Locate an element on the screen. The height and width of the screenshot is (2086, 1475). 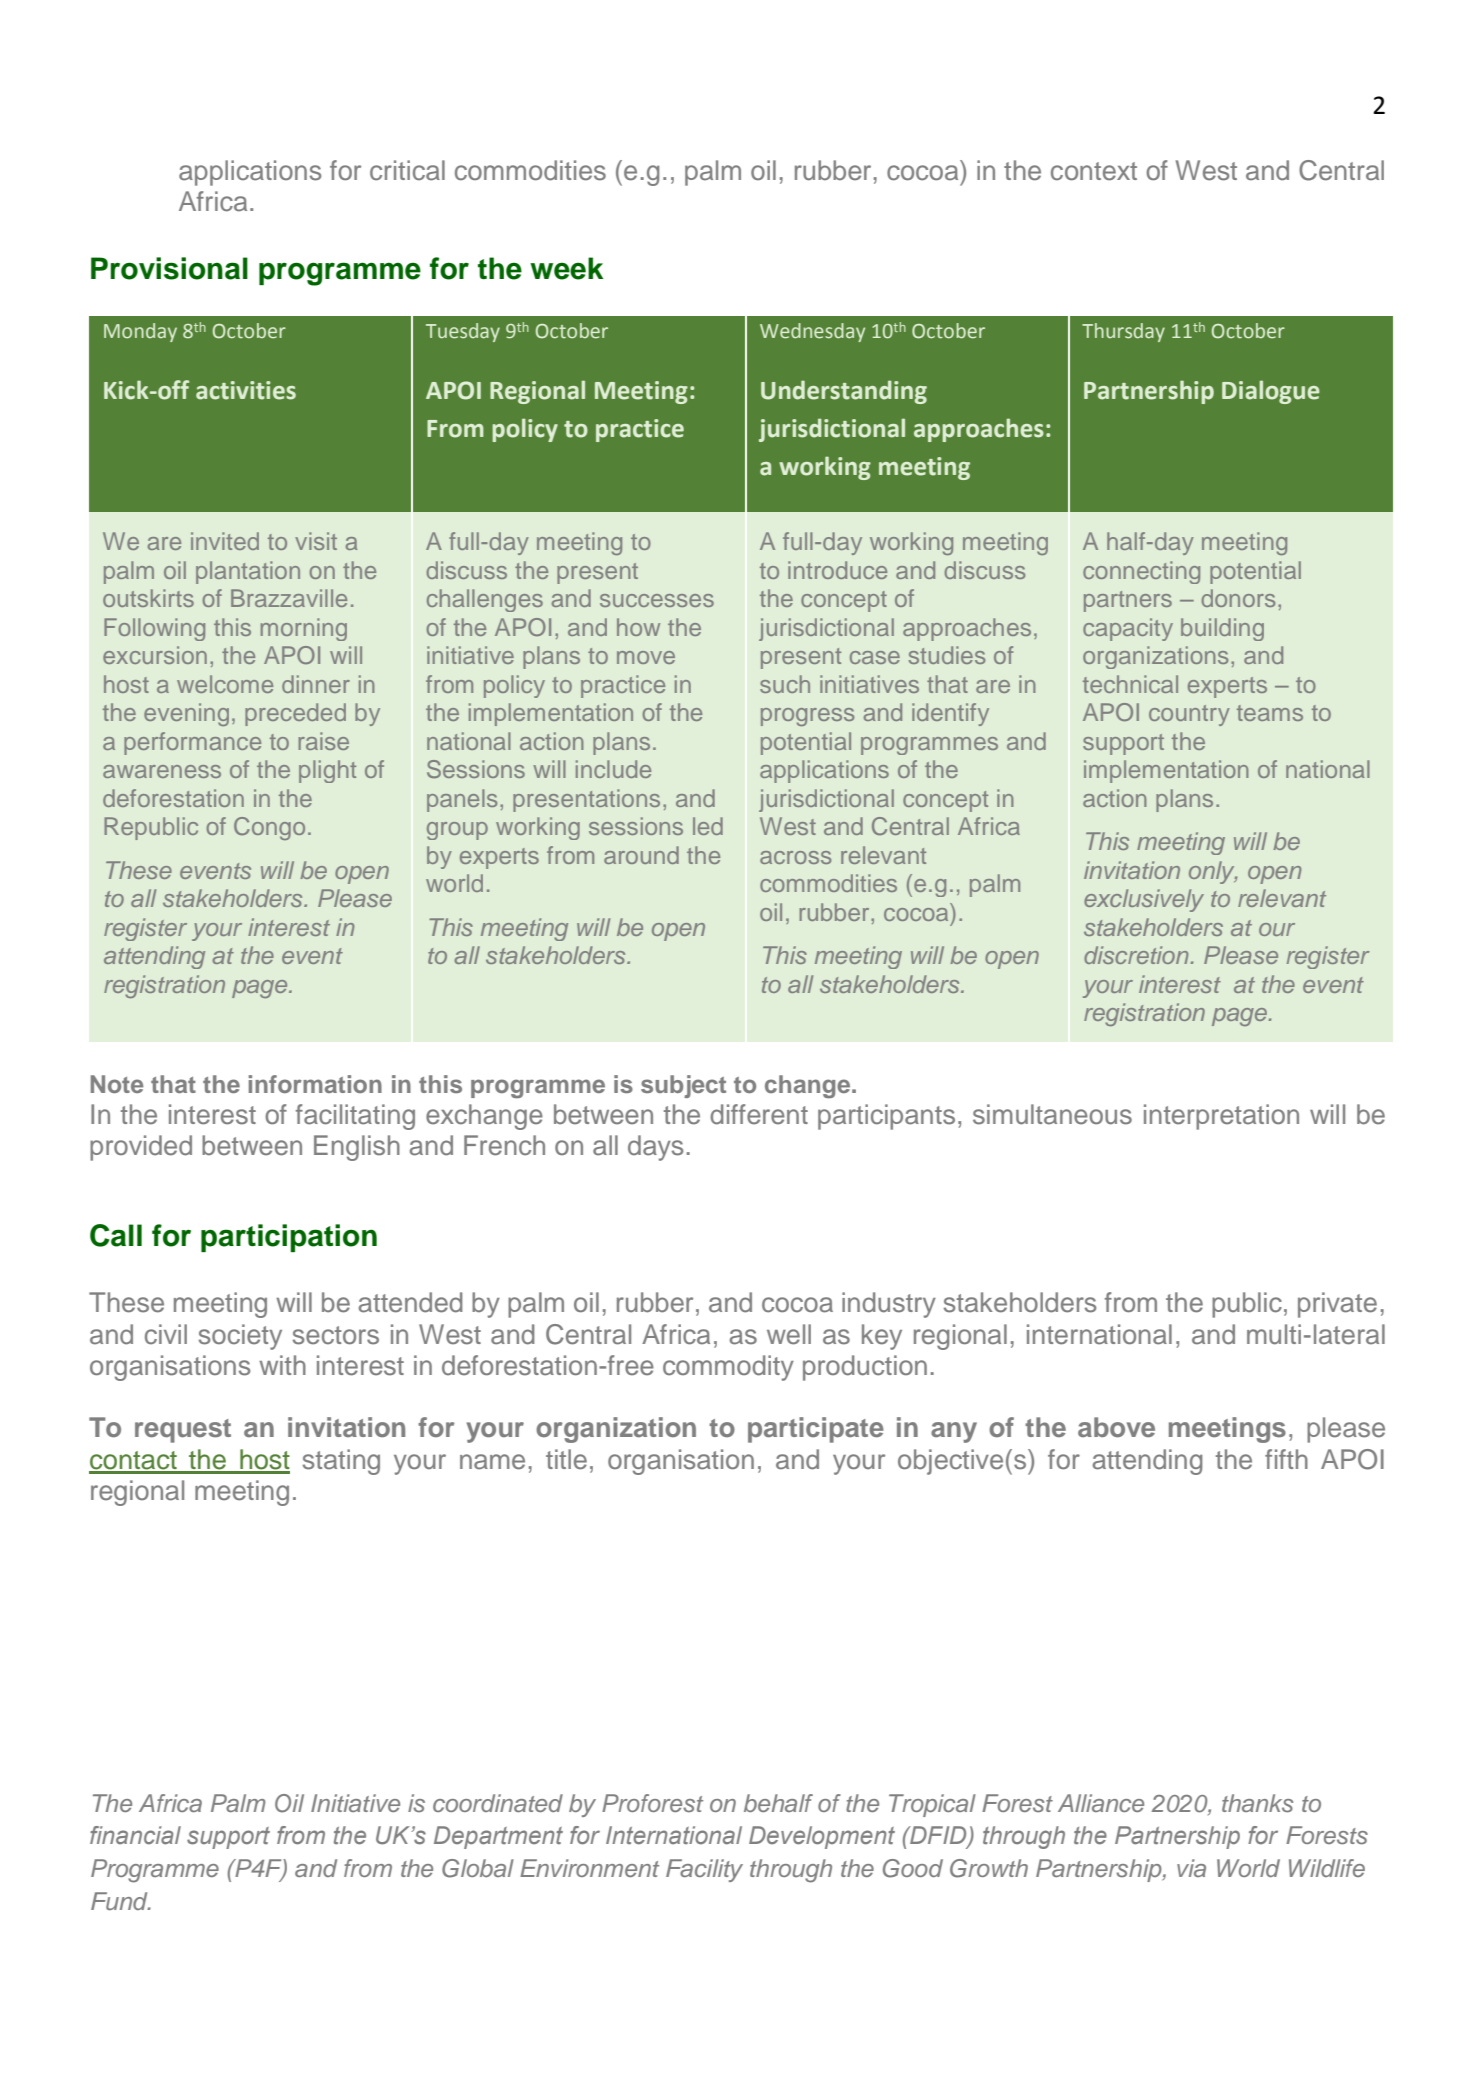
context is located at coordinates (1094, 171).
